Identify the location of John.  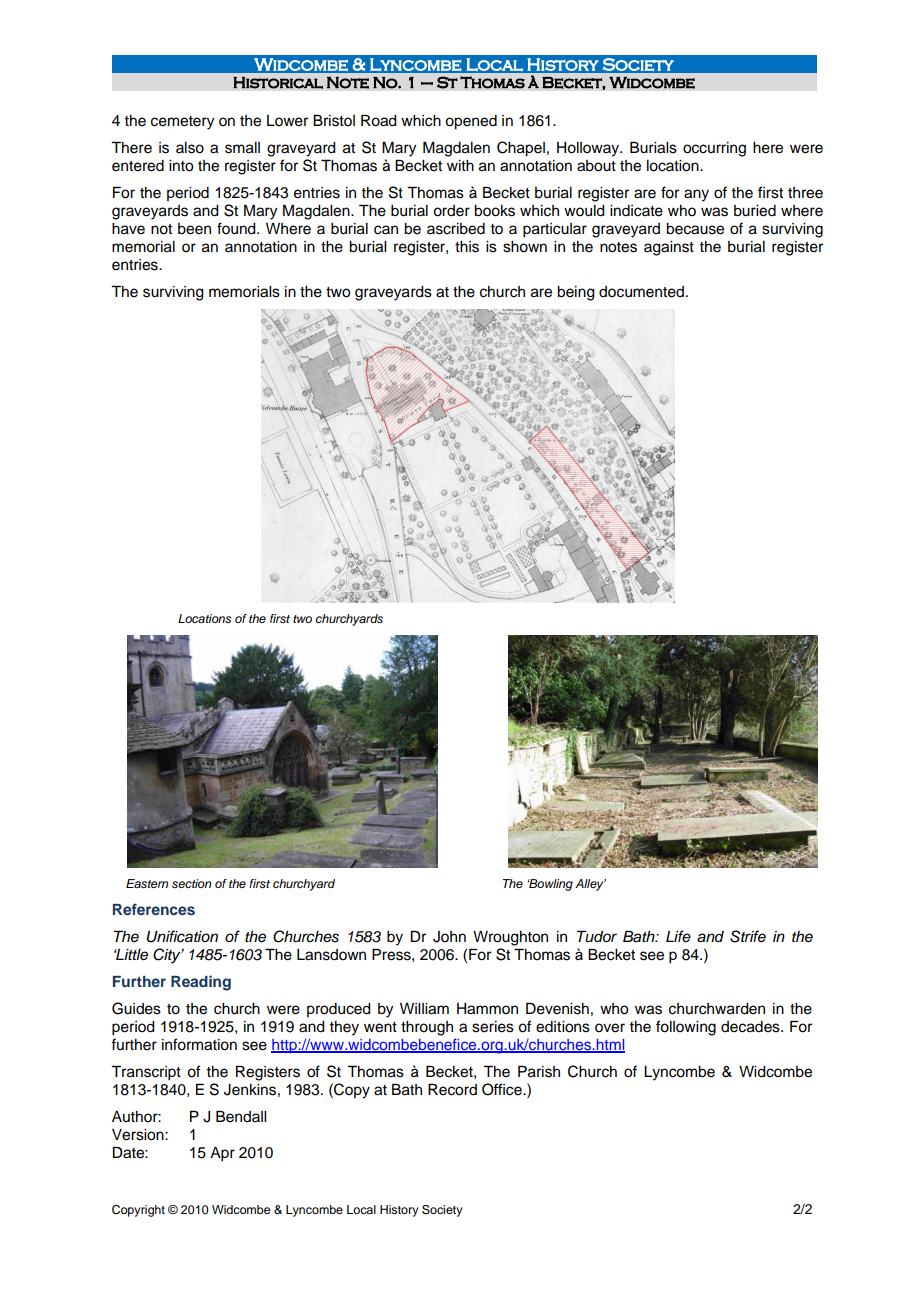
(449, 937).
